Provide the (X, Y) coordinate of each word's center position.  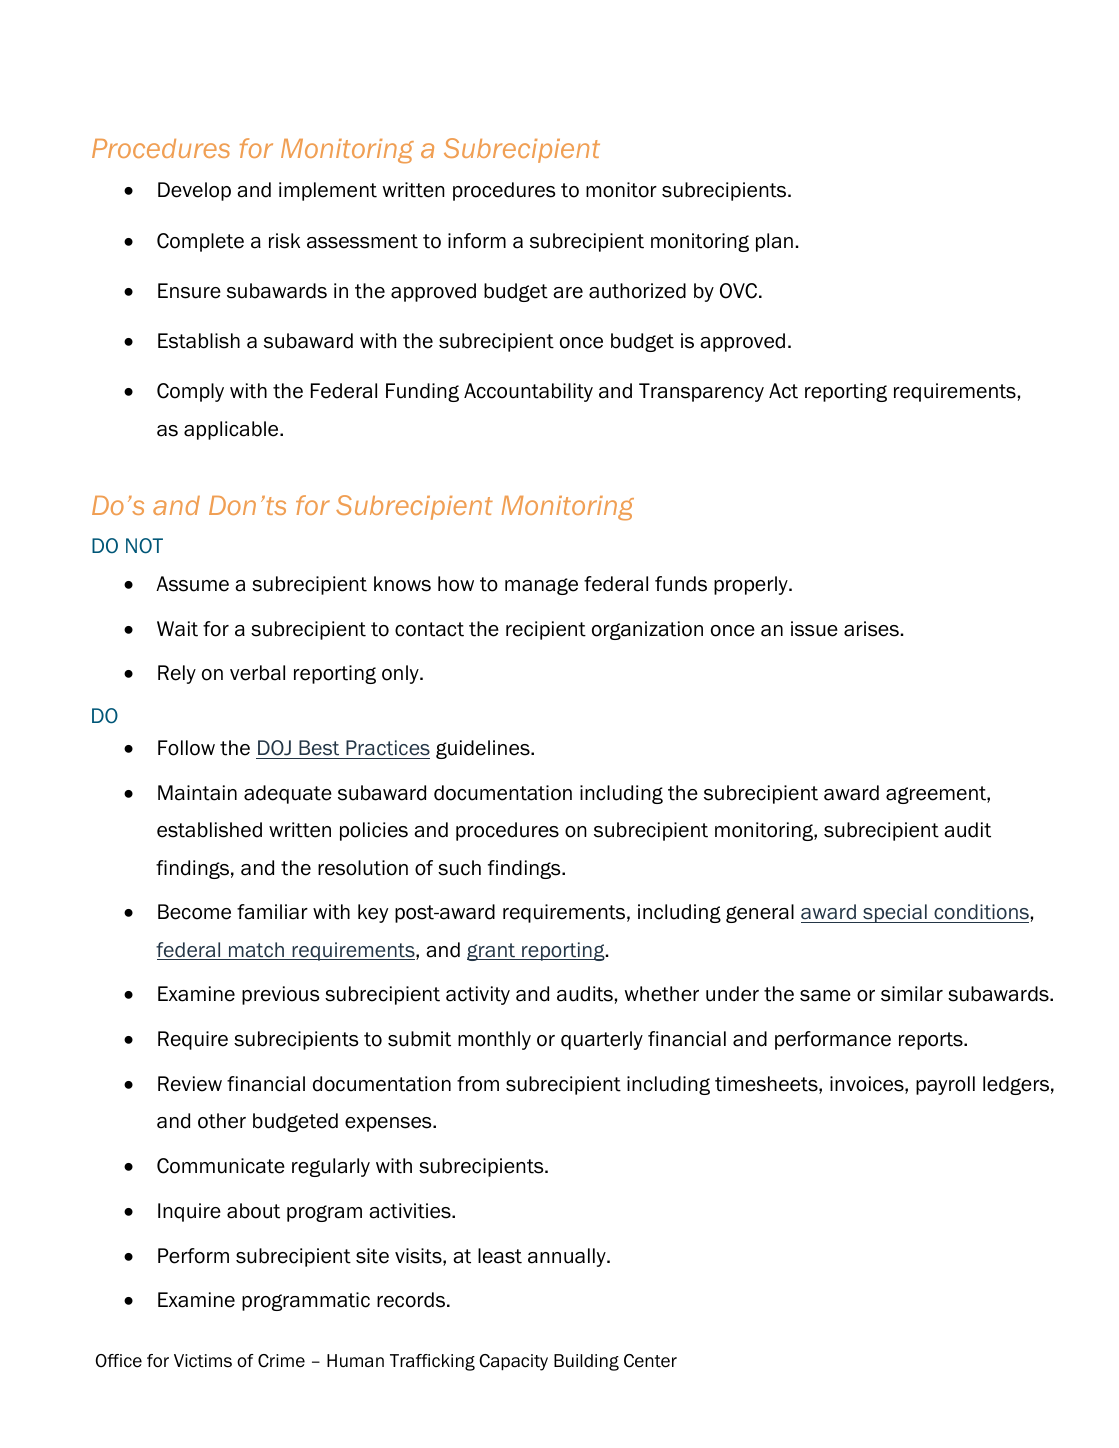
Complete (200, 242)
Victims (203, 1361)
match (256, 951)
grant (492, 952)
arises (871, 629)
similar (912, 994)
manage (541, 586)
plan (774, 242)
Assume (192, 584)
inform (477, 241)
